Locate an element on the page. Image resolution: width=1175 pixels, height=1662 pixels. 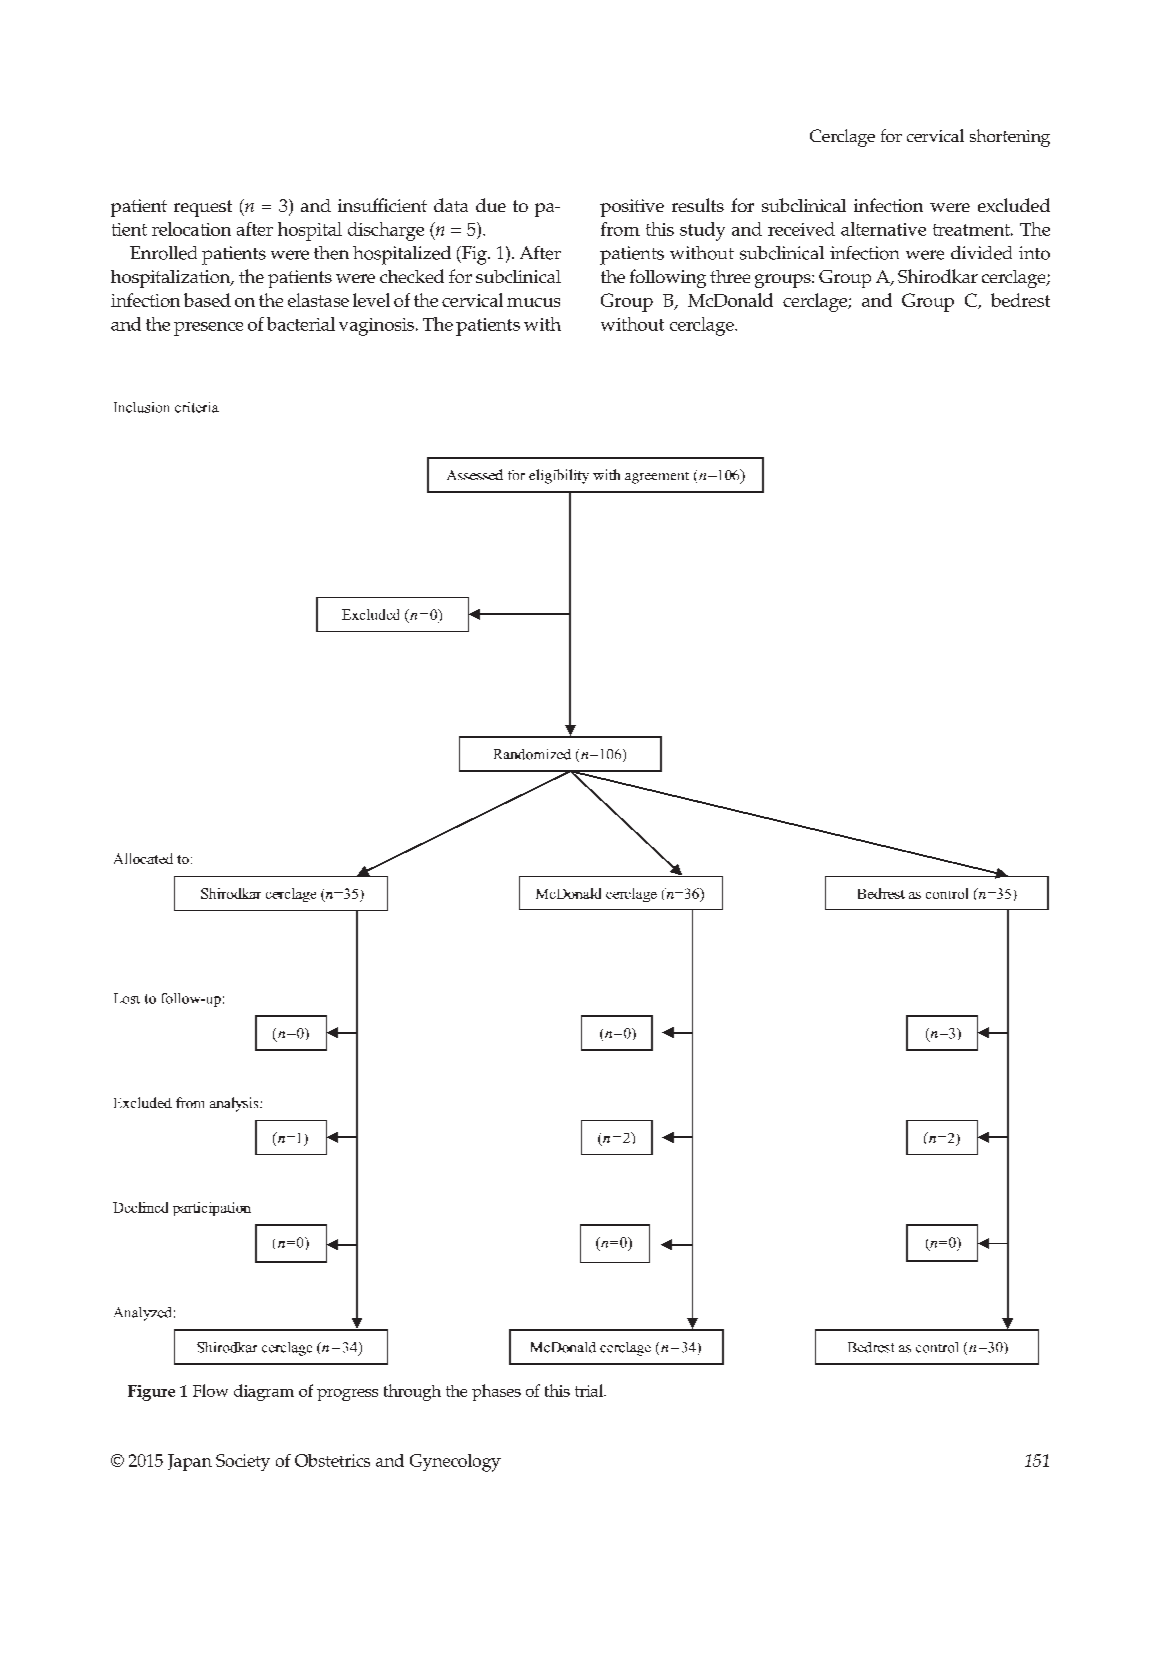
presence is located at coordinates (208, 329).
